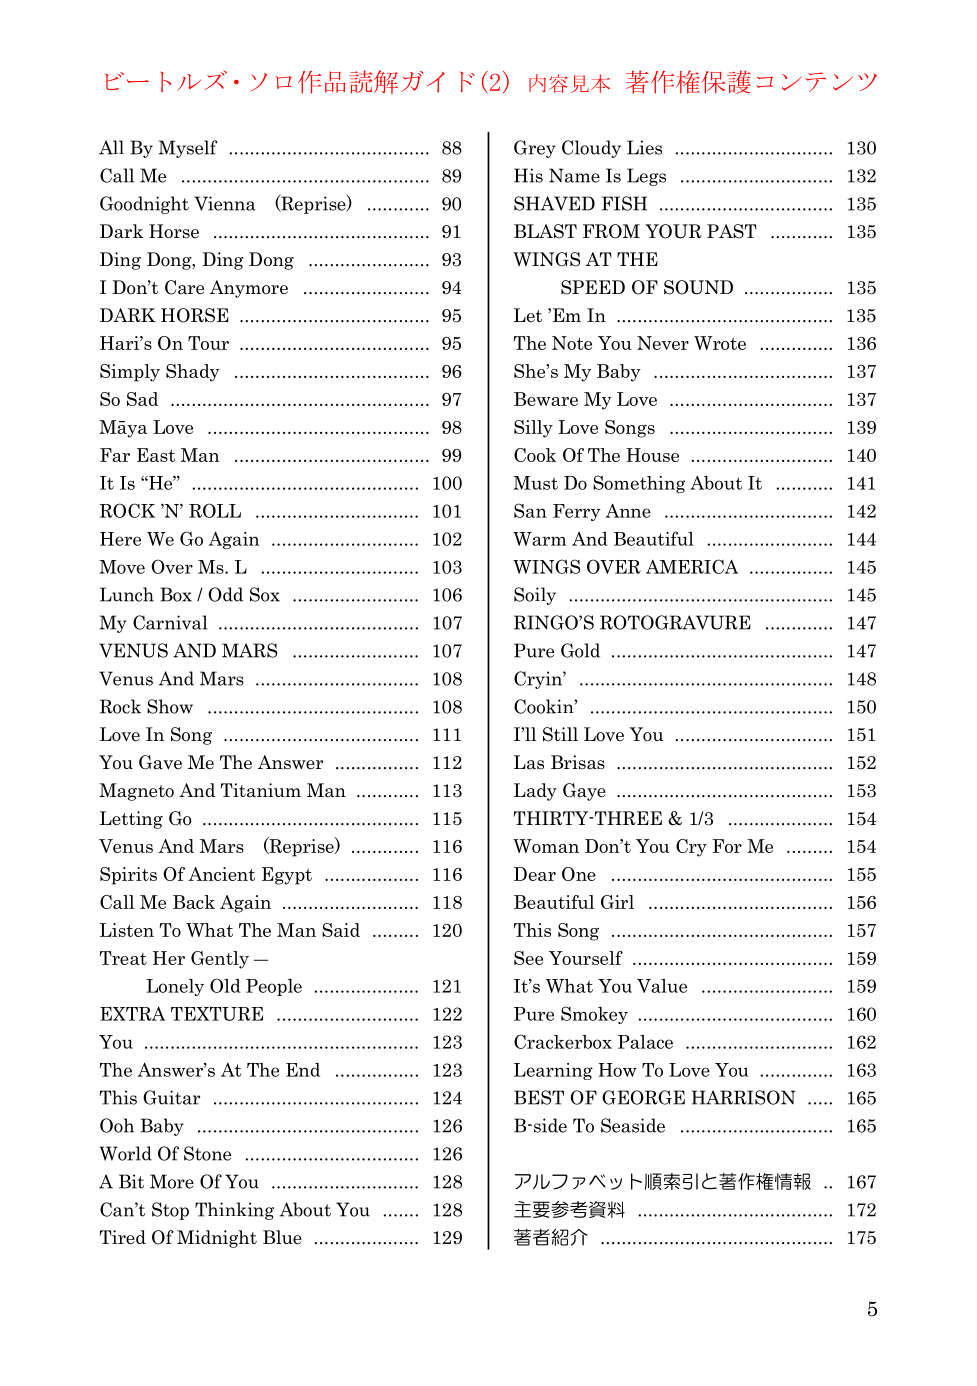 The width and height of the document is (977, 1386). I want to click on House, so click(652, 455).
